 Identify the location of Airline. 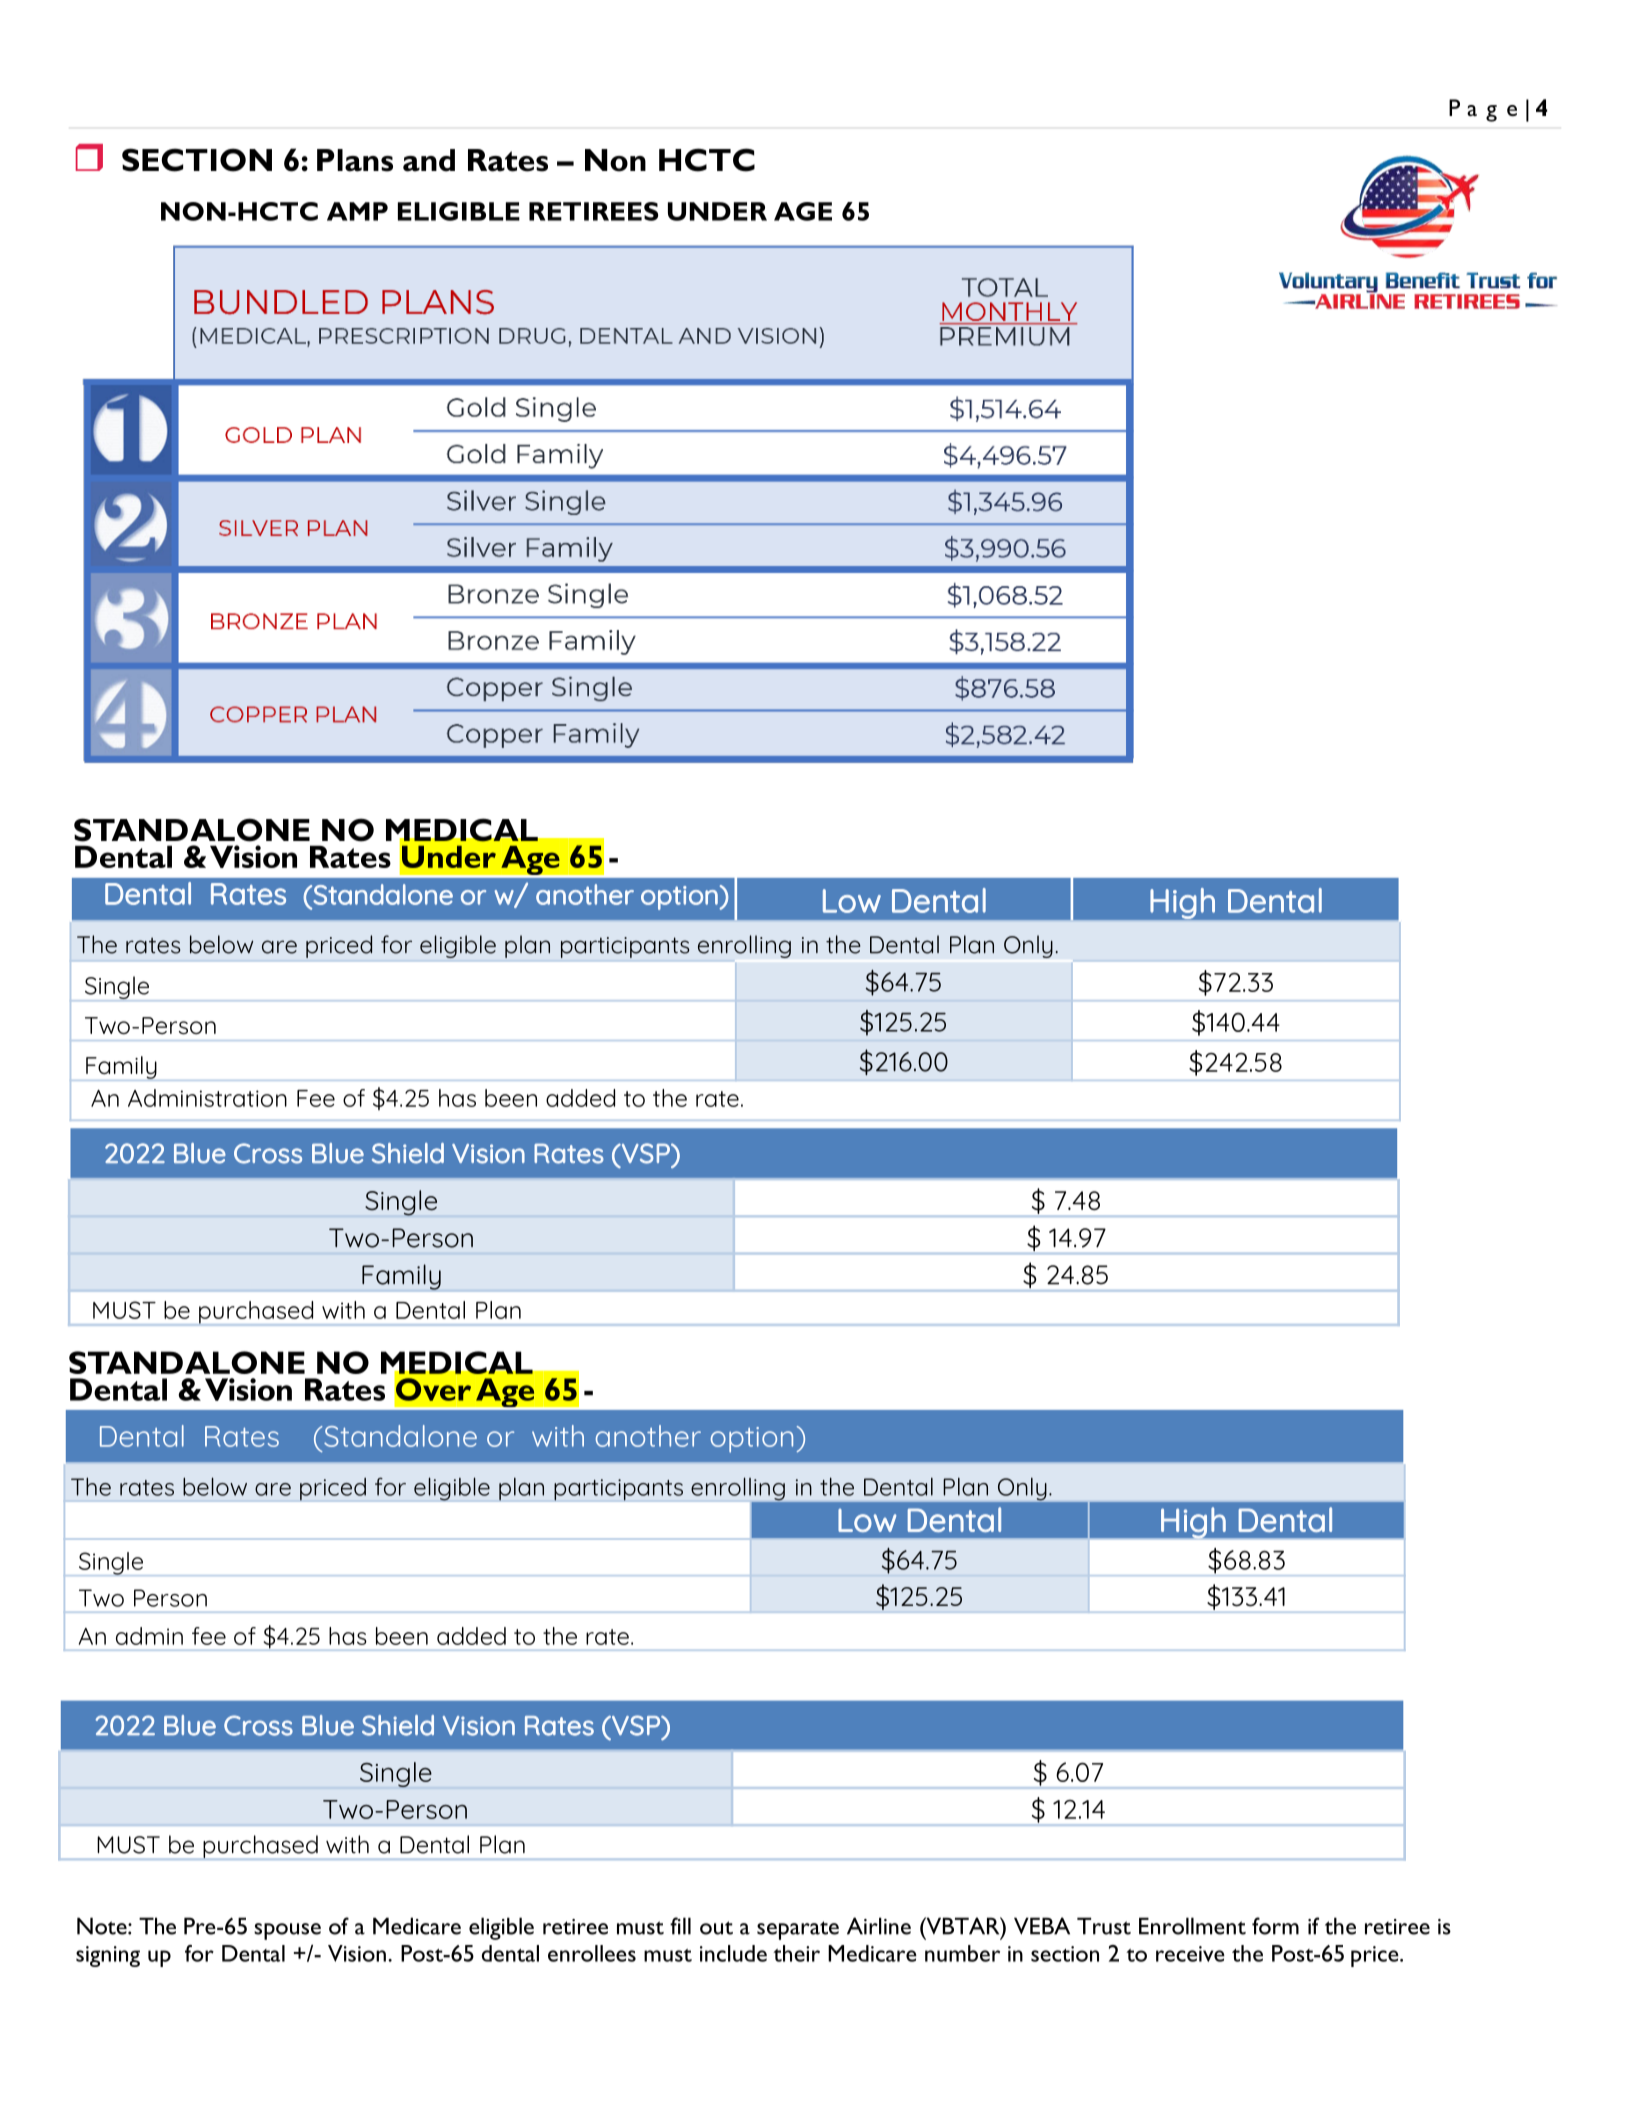
(879, 1926).
